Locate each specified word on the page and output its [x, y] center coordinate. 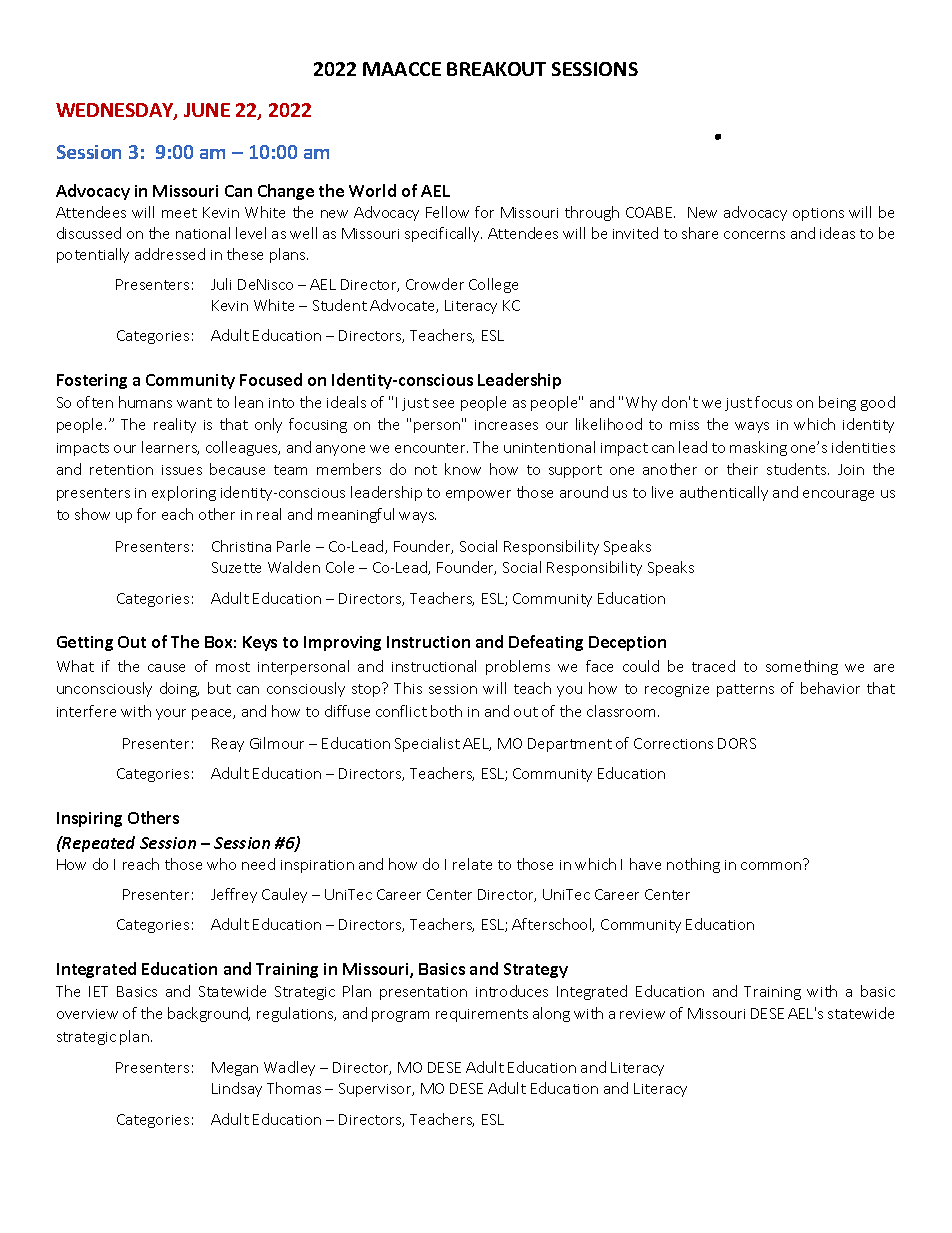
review [642, 1014]
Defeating [546, 643]
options [818, 214]
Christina [241, 546]
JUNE [207, 110]
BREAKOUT [496, 69]
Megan [235, 1069]
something [802, 667]
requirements [482, 1015]
